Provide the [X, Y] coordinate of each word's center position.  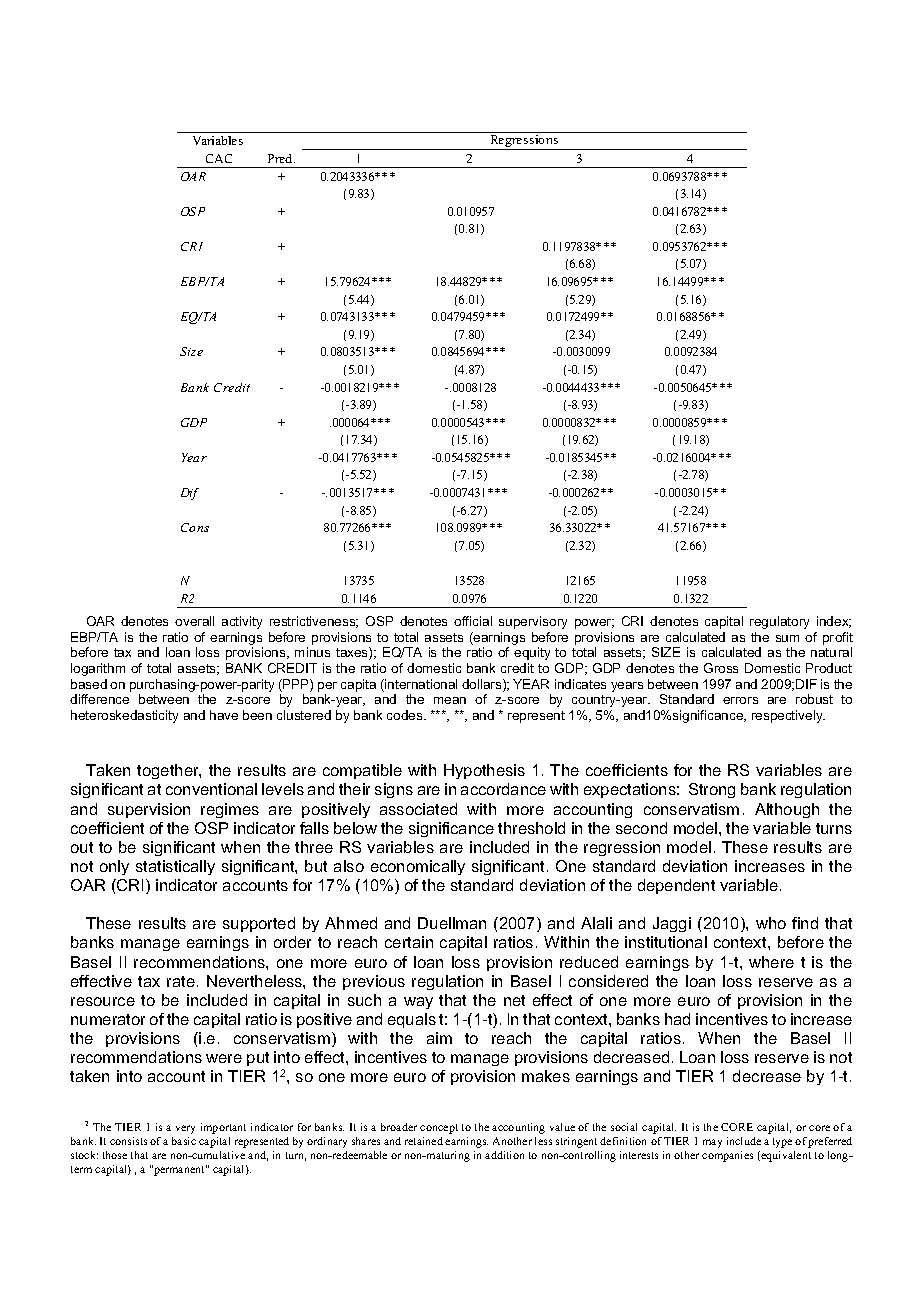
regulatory [779, 622]
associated [418, 809]
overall [194, 621]
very [185, 1129]
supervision [149, 810]
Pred [281, 158]
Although [787, 810]
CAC [219, 158]
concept [439, 1129]
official [473, 621]
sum [787, 638]
